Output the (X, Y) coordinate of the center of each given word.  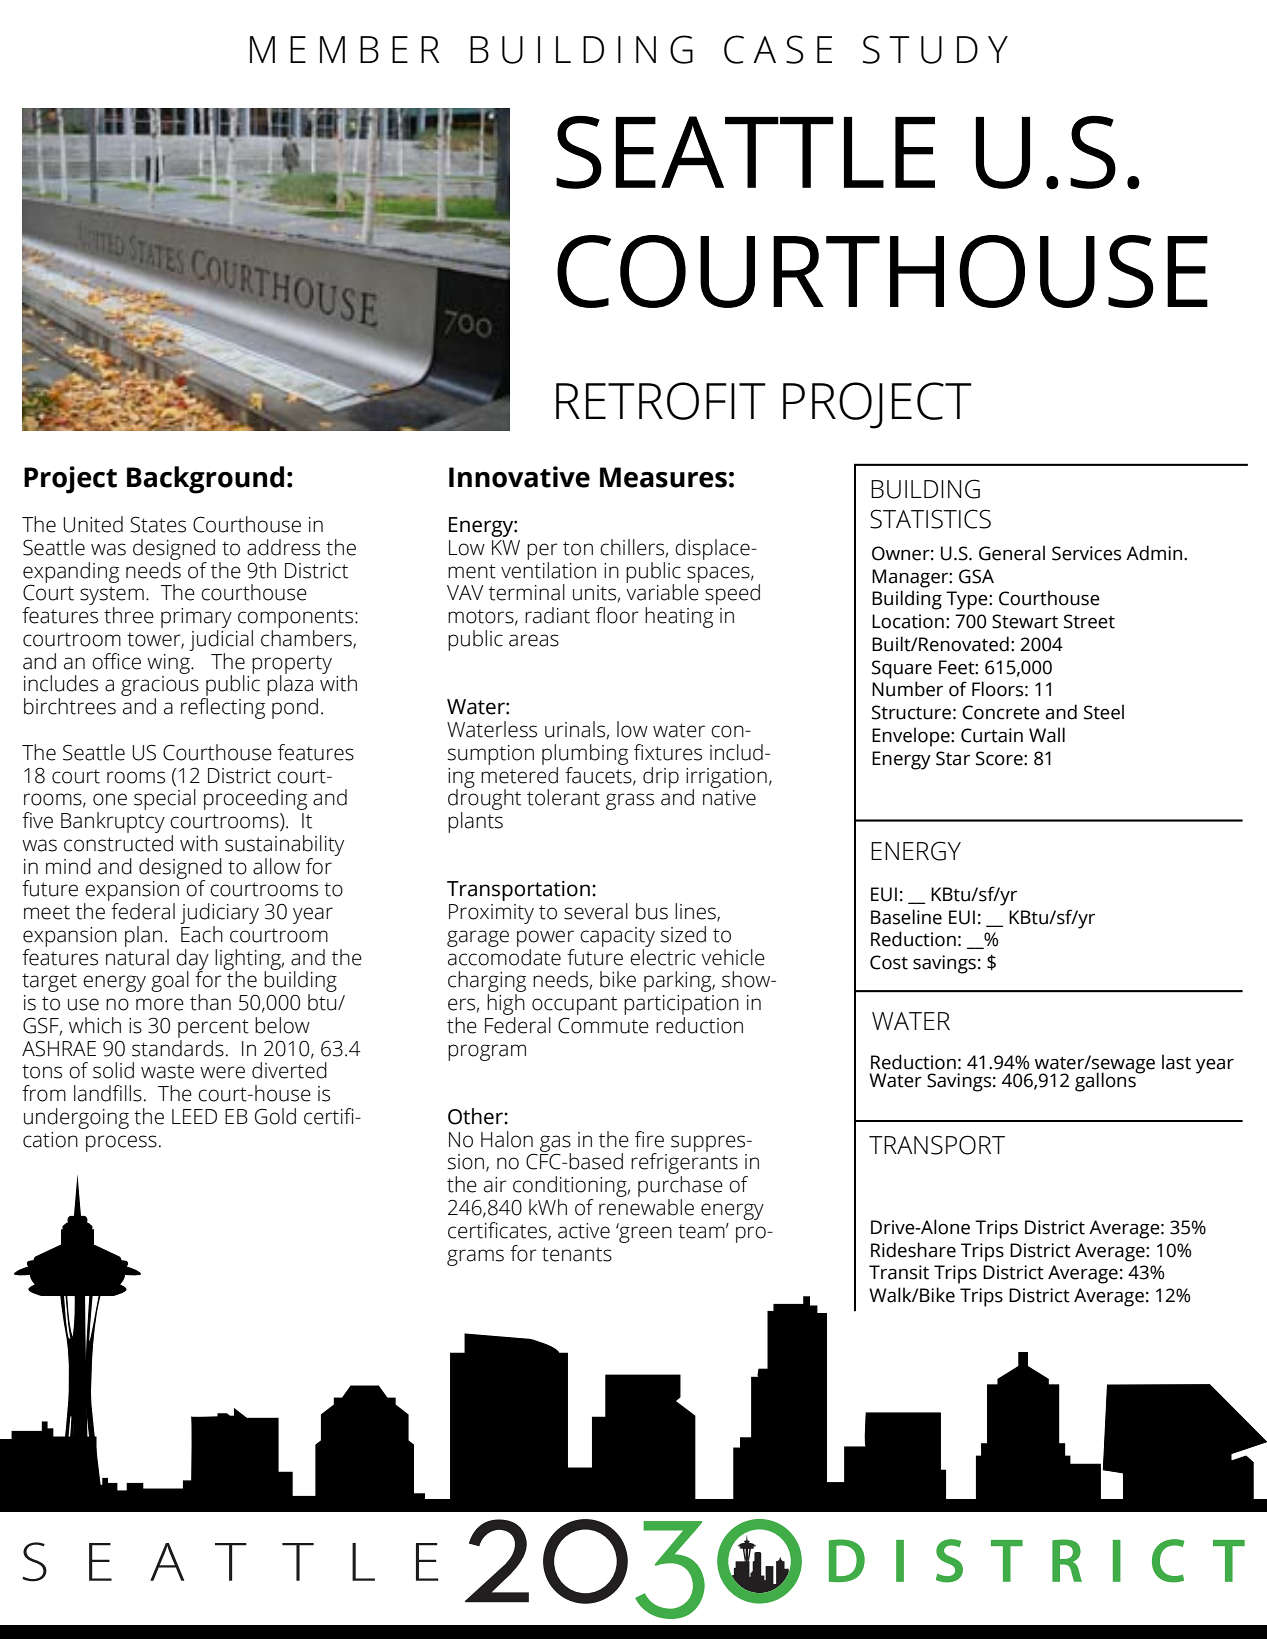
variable (663, 591)
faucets (599, 774)
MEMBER (344, 49)
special (165, 799)
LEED (194, 1116)
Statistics (930, 519)
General (1012, 553)
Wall (1047, 735)
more (160, 1004)
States (158, 524)
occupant (574, 1007)
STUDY (935, 49)
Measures (663, 477)
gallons (1106, 1081)
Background (205, 480)
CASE (778, 49)
